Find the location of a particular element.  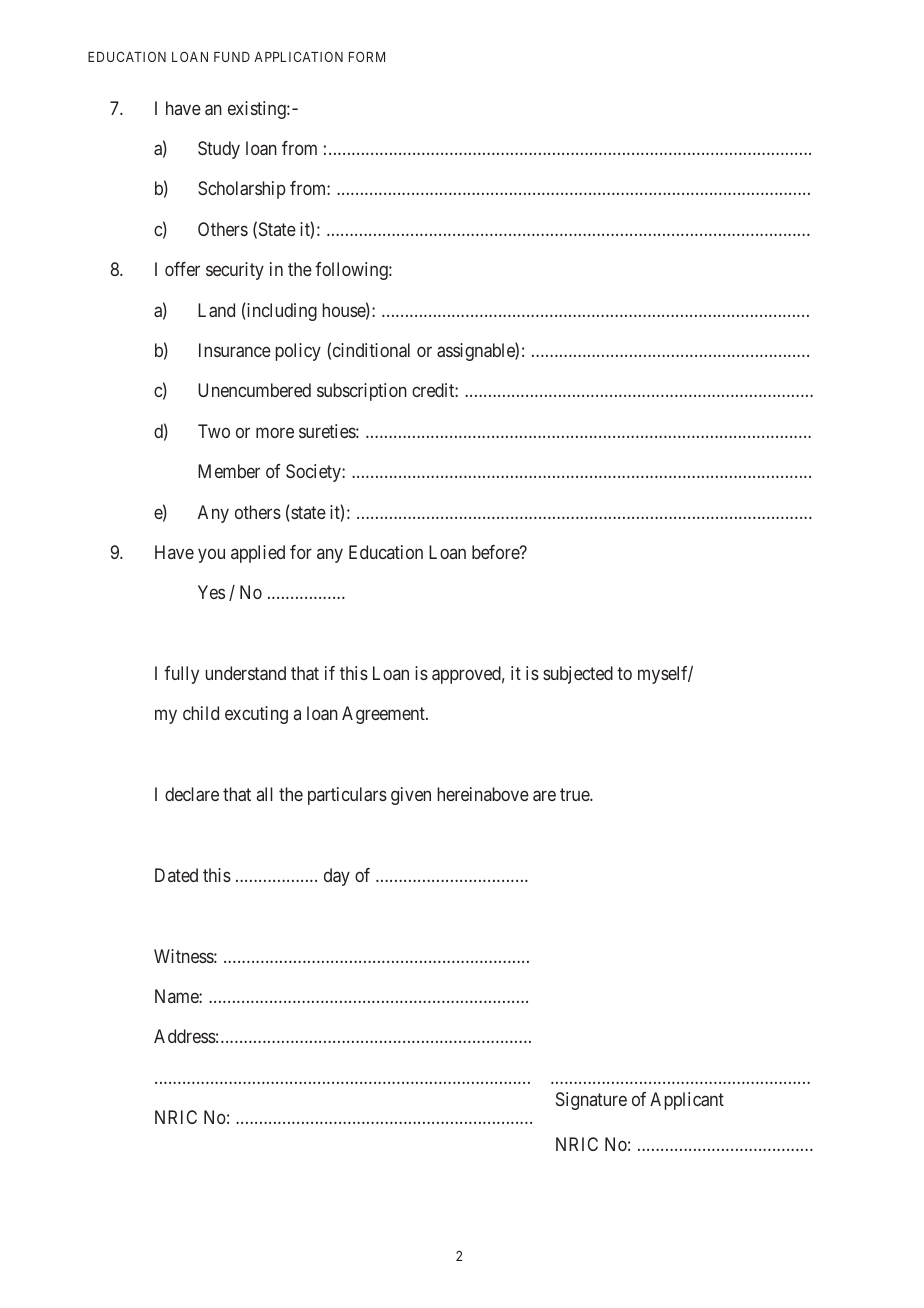

Applicant is located at coordinates (687, 1101).
